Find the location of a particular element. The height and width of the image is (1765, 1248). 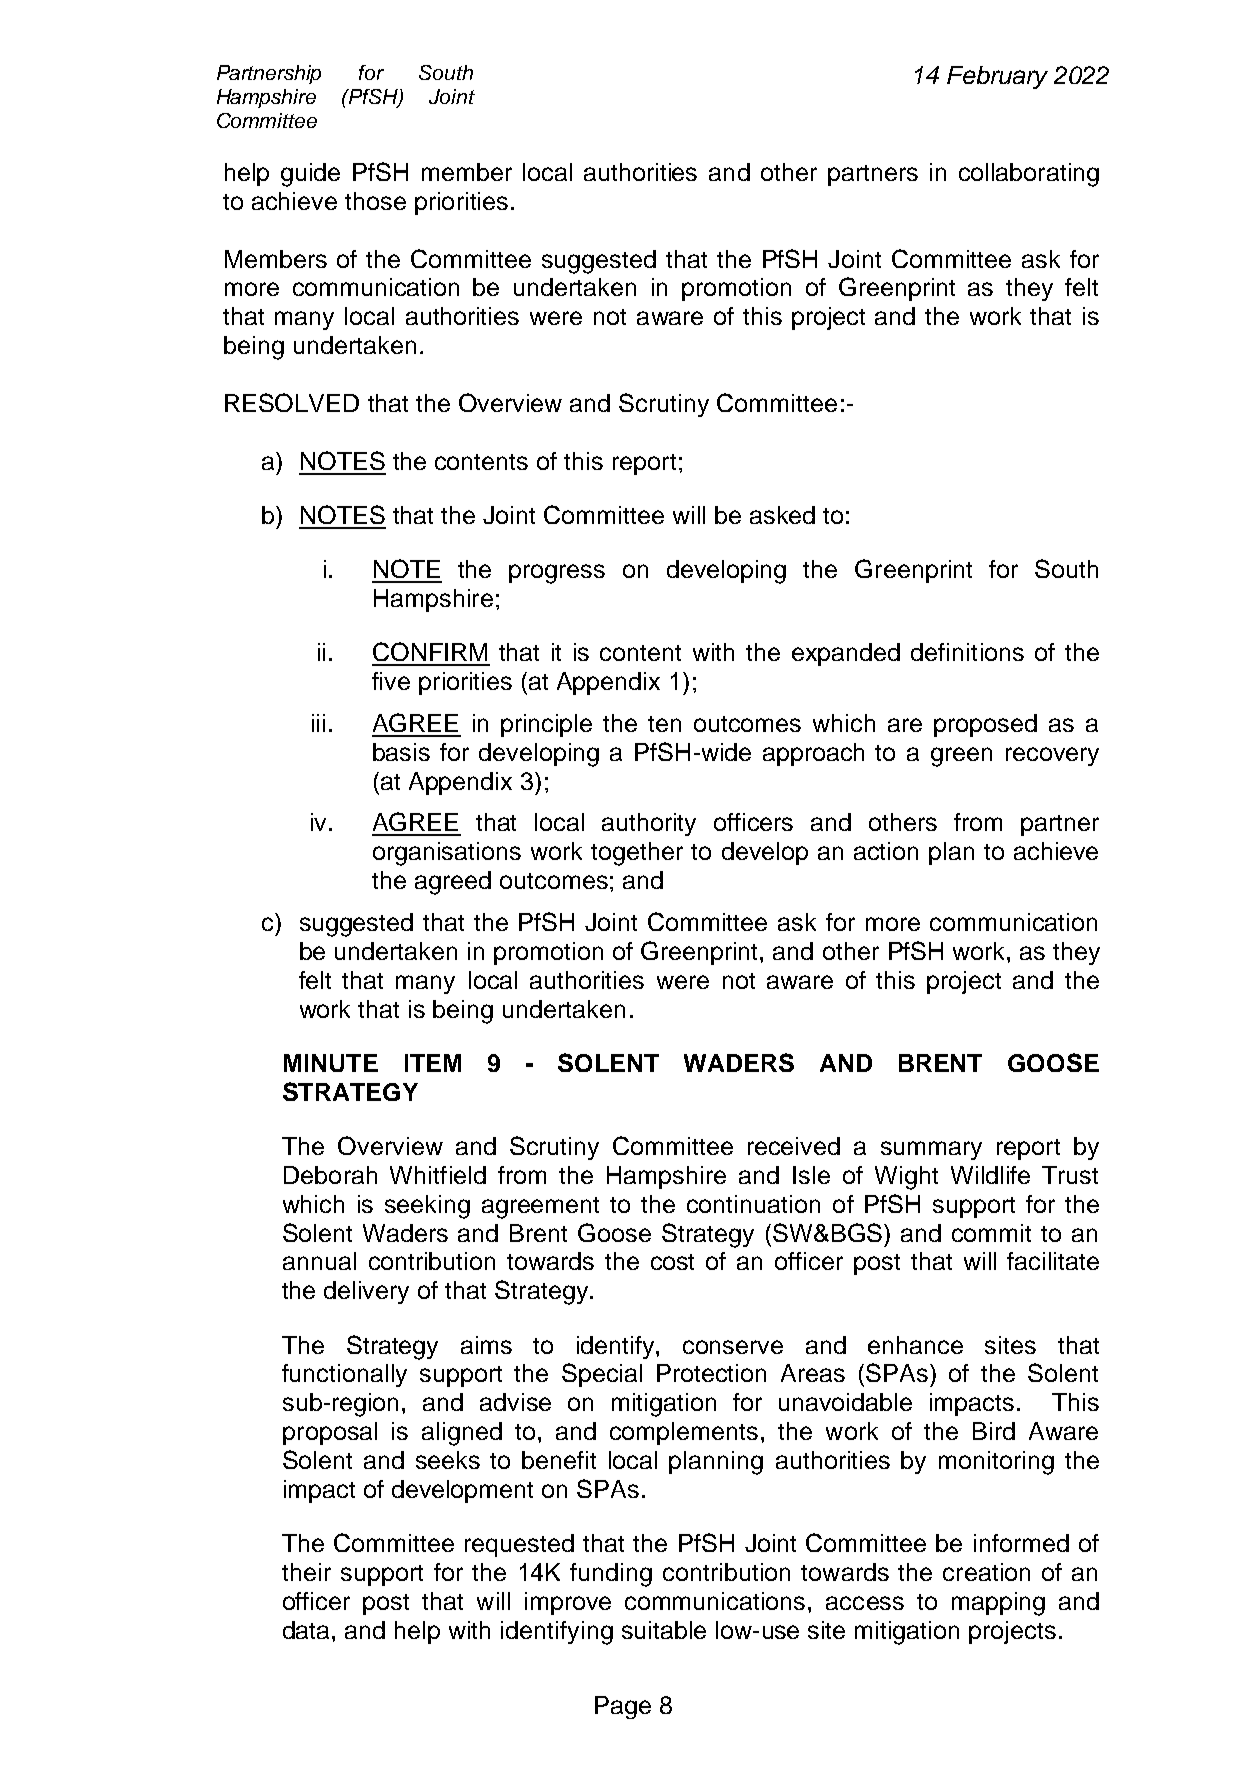

data is located at coordinates (308, 1630).
